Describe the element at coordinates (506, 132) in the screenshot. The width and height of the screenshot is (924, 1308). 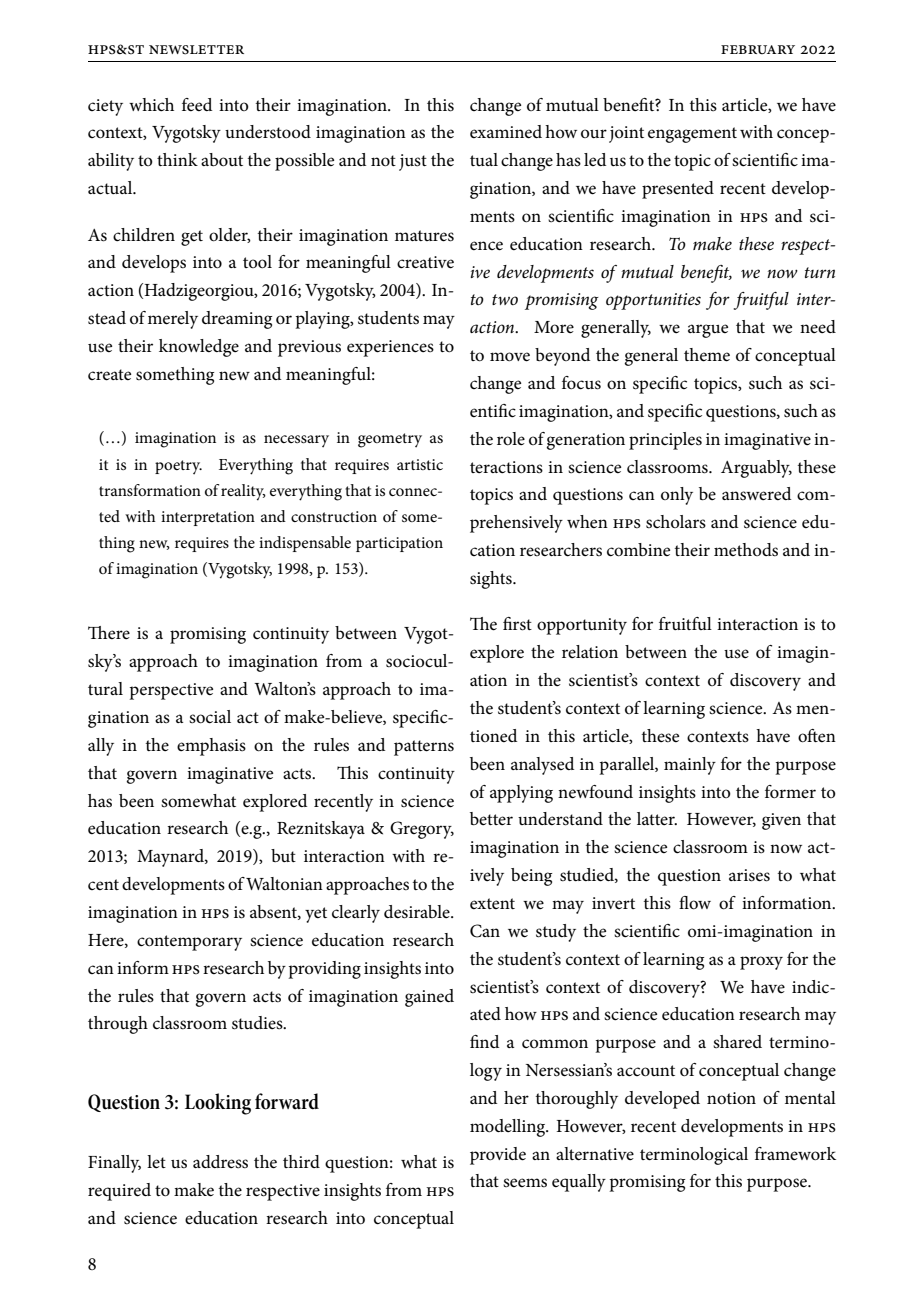
I see `examined` at that location.
